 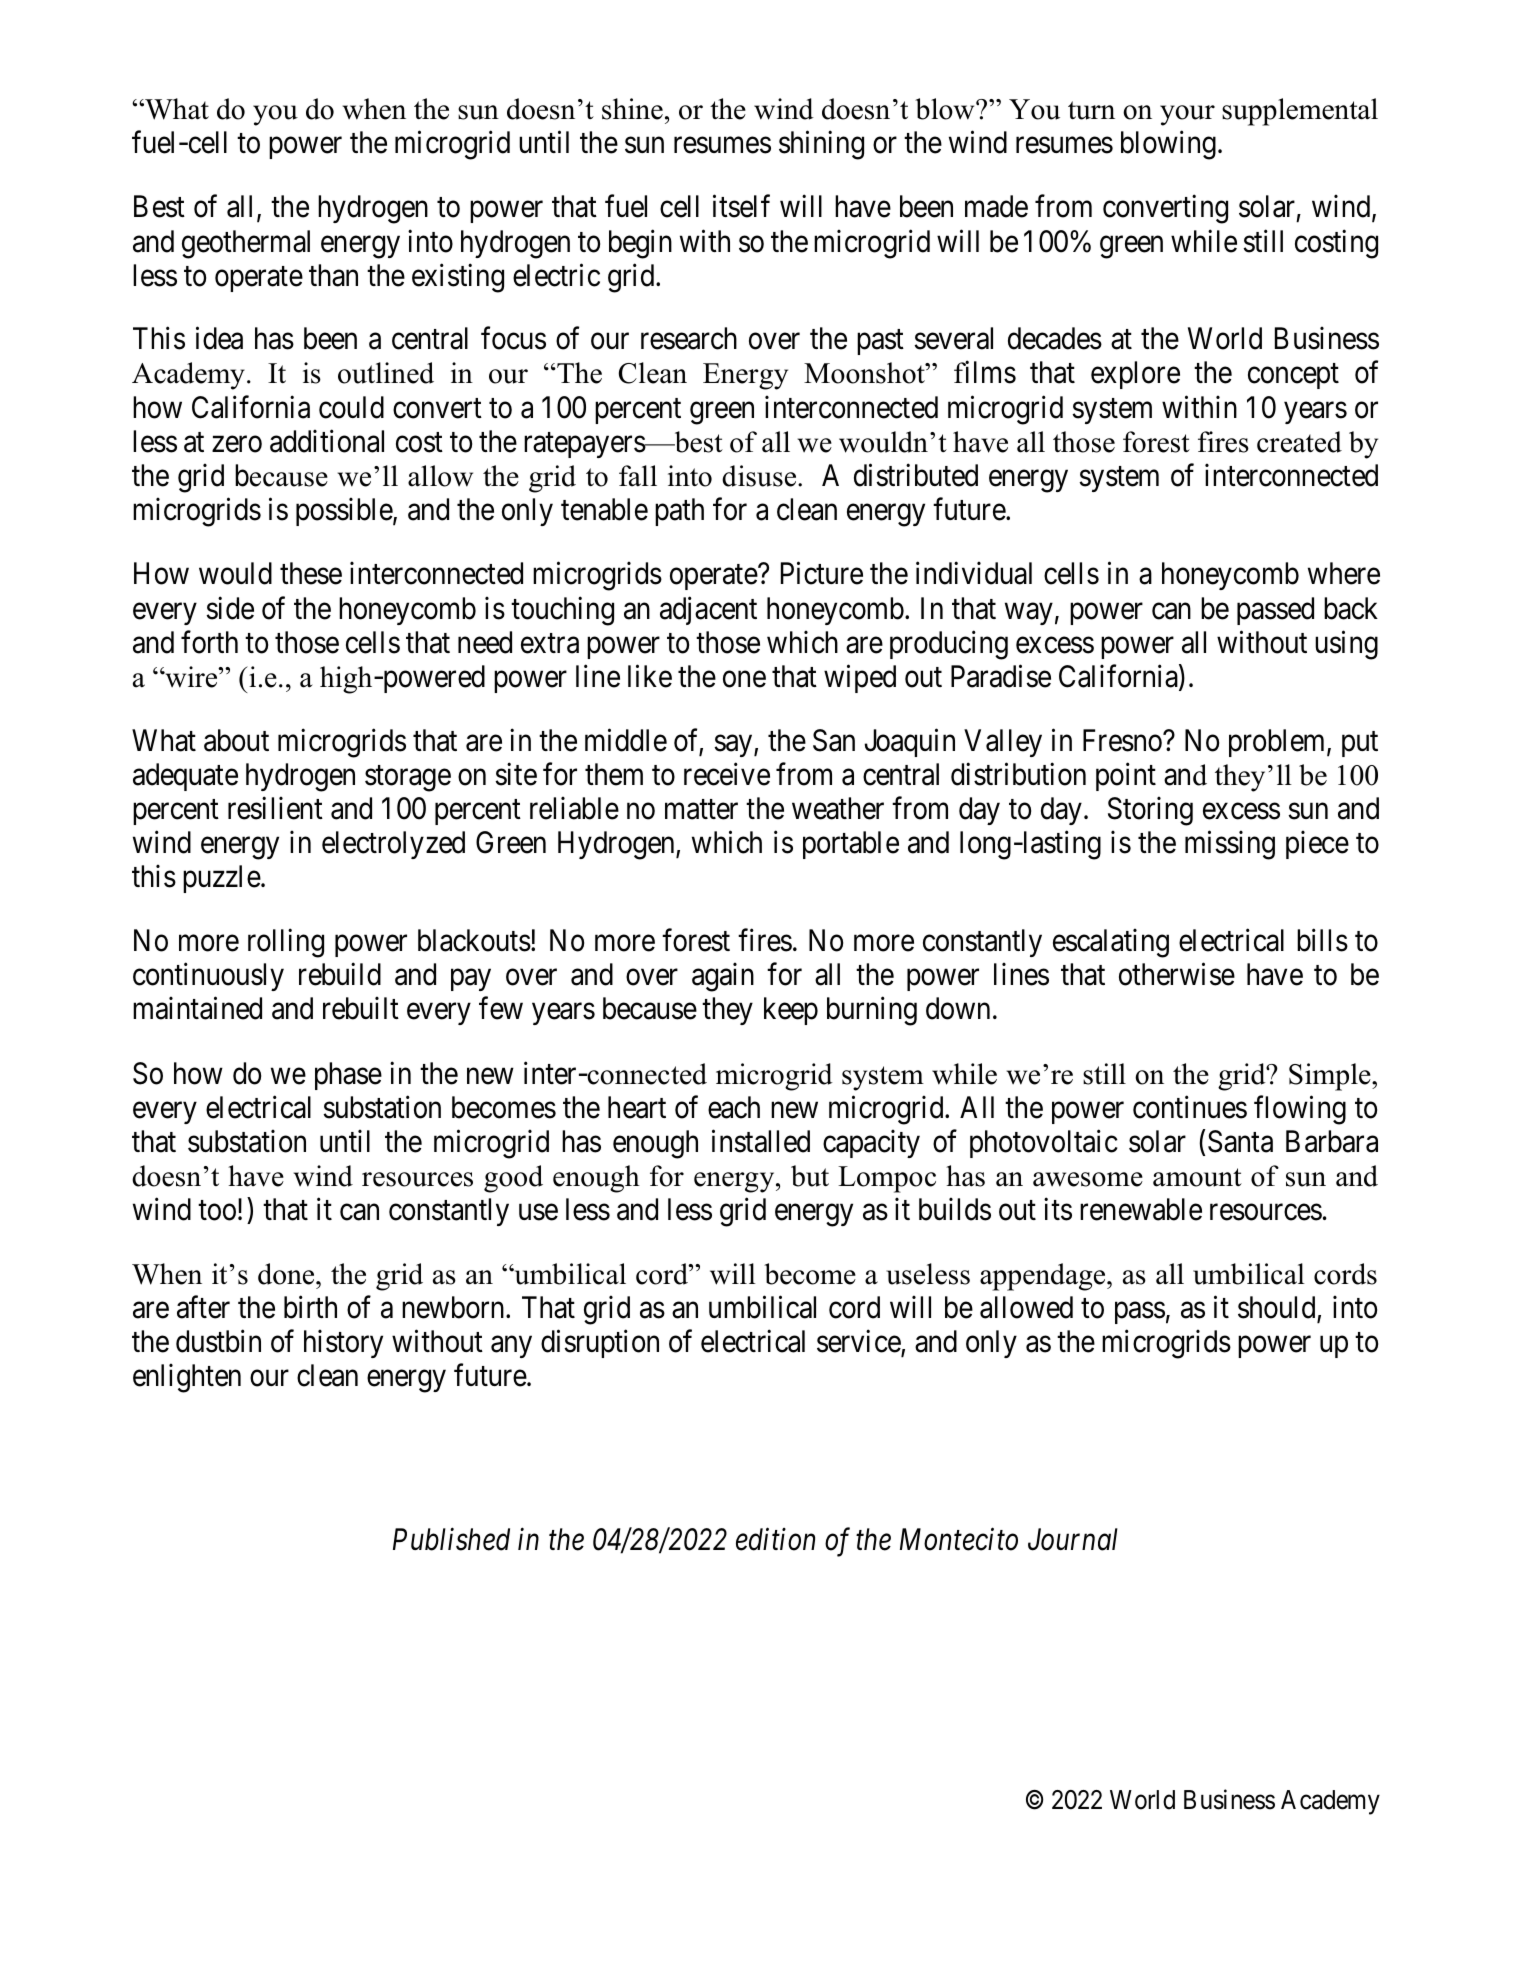 I want to click on your, so click(x=1187, y=115).
